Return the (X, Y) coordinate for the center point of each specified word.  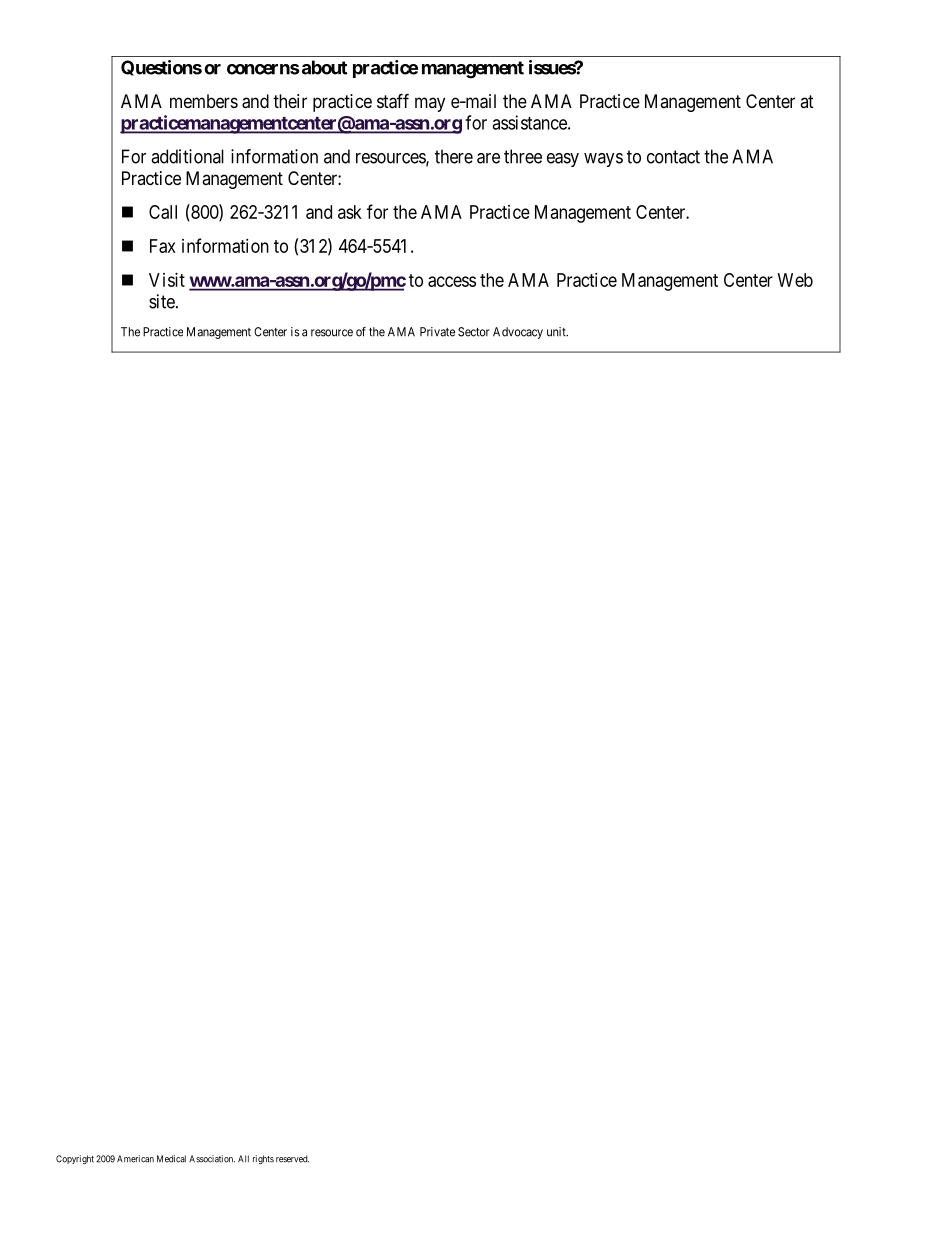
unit (557, 332)
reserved (292, 1159)
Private (437, 332)
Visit (167, 280)
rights (263, 1160)
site (162, 301)
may (430, 104)
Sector (474, 332)
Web (795, 280)
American (135, 1159)
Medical (171, 1159)
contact (673, 157)
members (204, 101)
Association (212, 1159)
